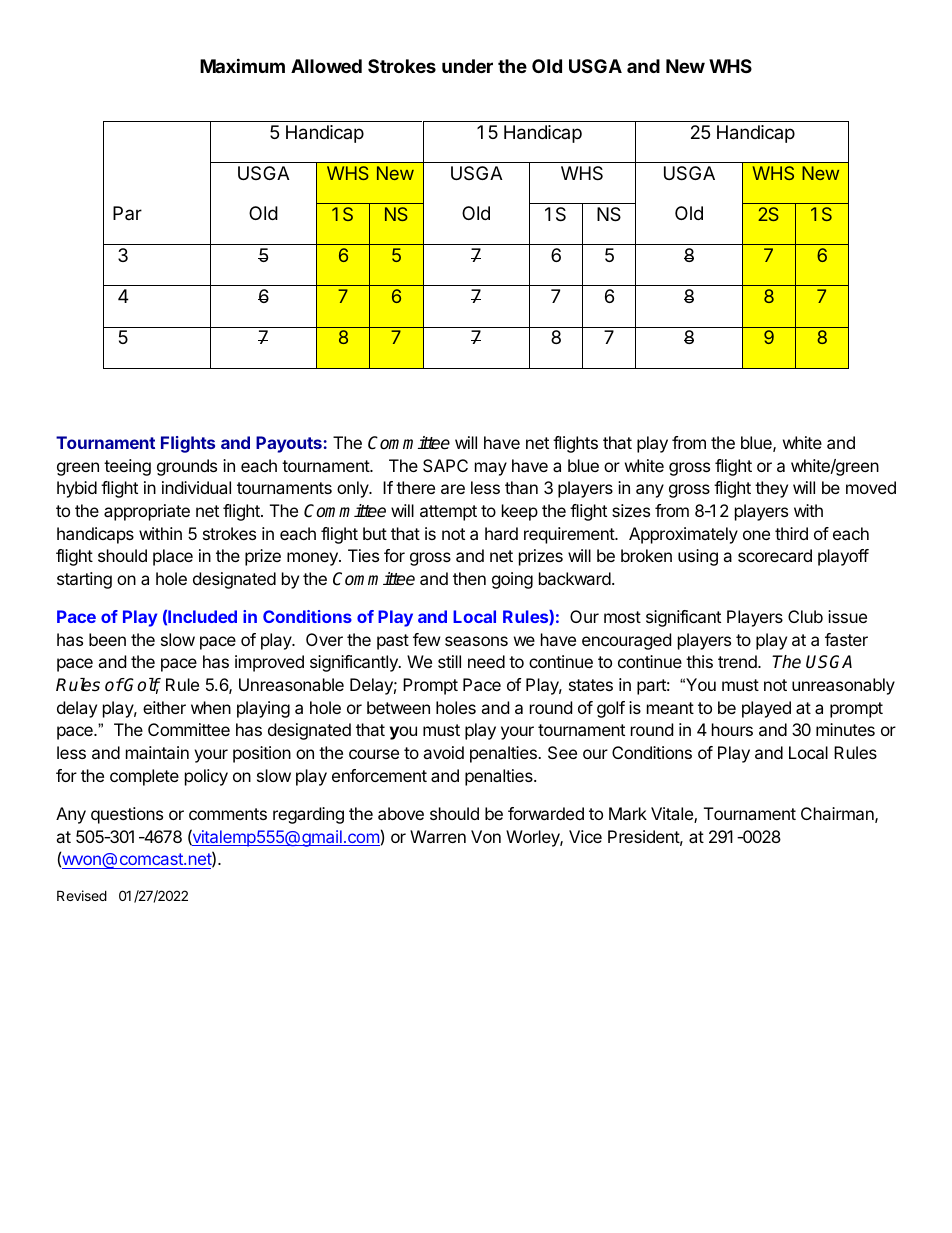  I want to click on either, so click(164, 707).
